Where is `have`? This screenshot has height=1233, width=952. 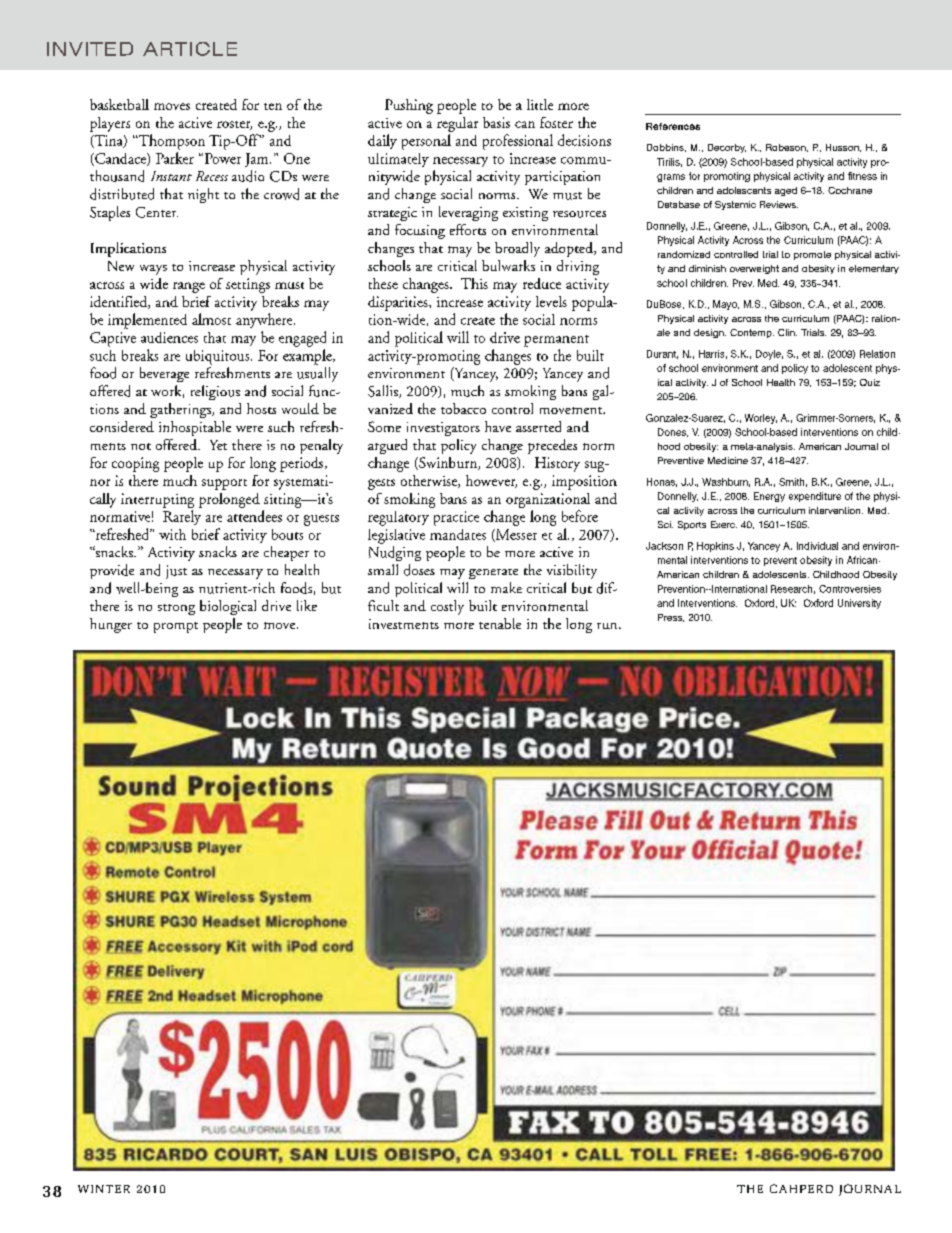 have is located at coordinates (498, 426).
